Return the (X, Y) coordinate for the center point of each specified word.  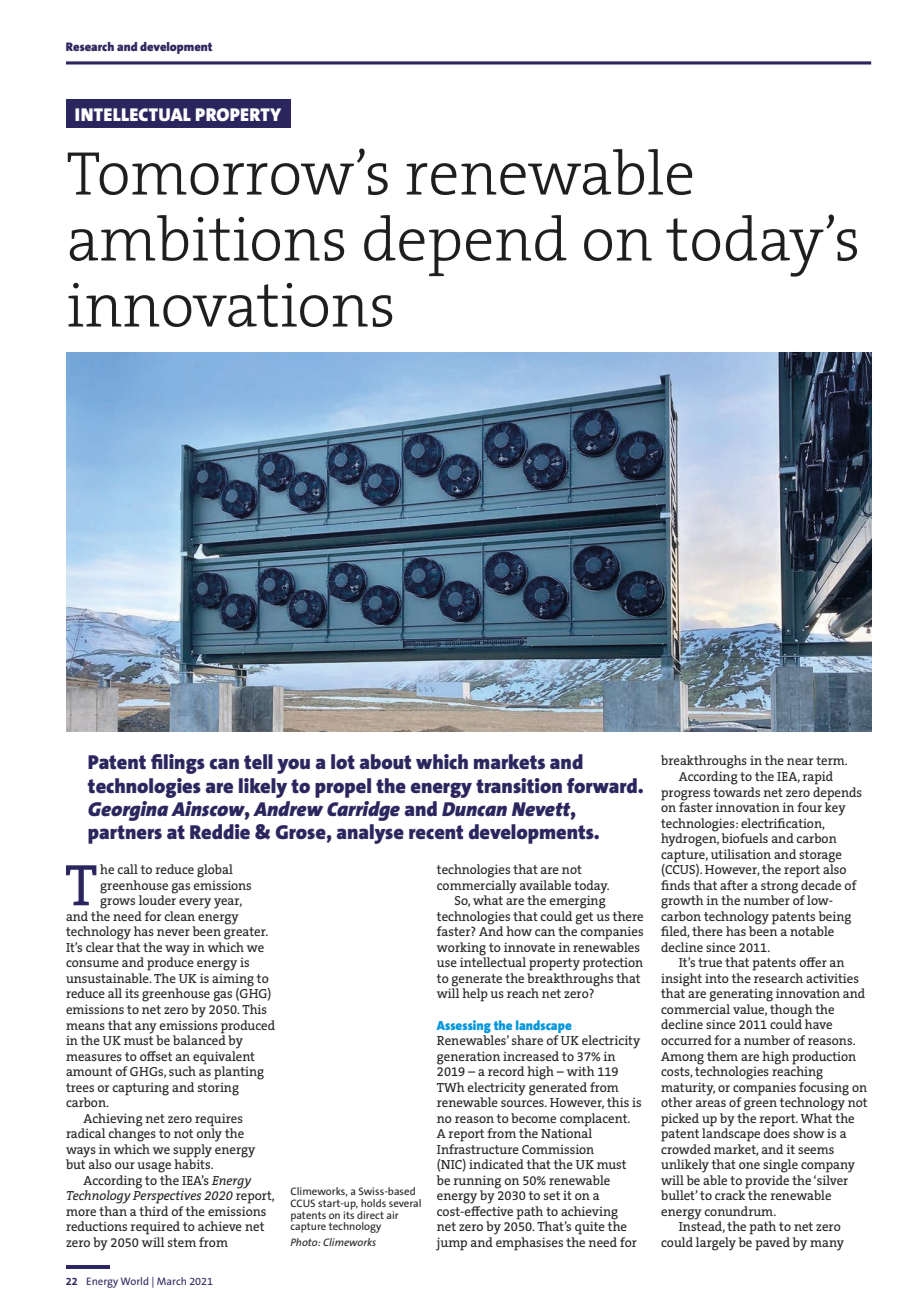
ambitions (206, 238)
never (173, 932)
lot (343, 761)
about (385, 762)
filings (178, 764)
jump (451, 1244)
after (734, 885)
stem (182, 1242)
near (800, 761)
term (831, 760)
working (462, 950)
